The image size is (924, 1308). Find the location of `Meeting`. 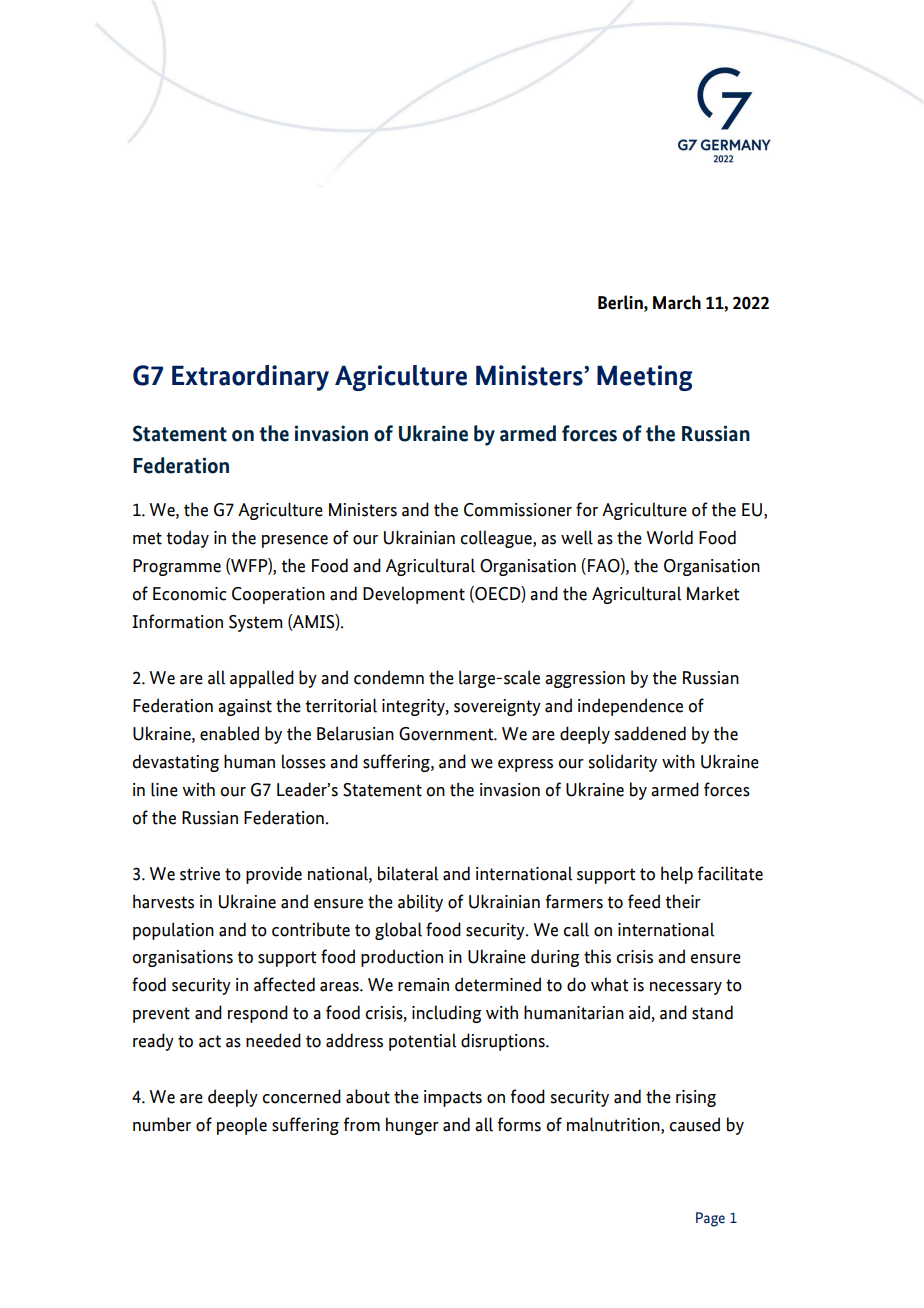

Meeting is located at coordinates (644, 378).
